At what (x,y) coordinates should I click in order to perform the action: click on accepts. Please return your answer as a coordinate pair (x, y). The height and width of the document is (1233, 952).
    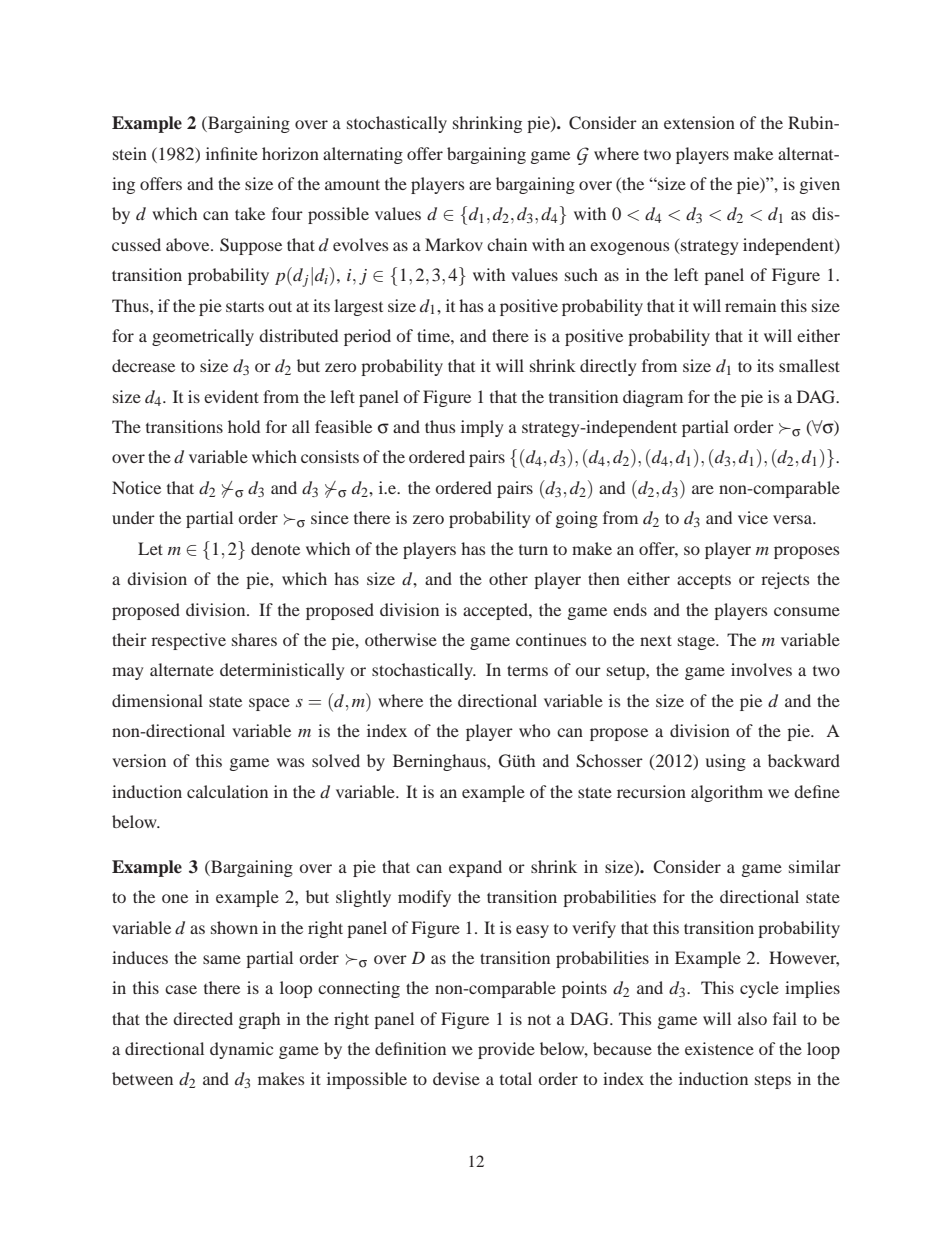
    Looking at the image, I should click on (704, 581).
